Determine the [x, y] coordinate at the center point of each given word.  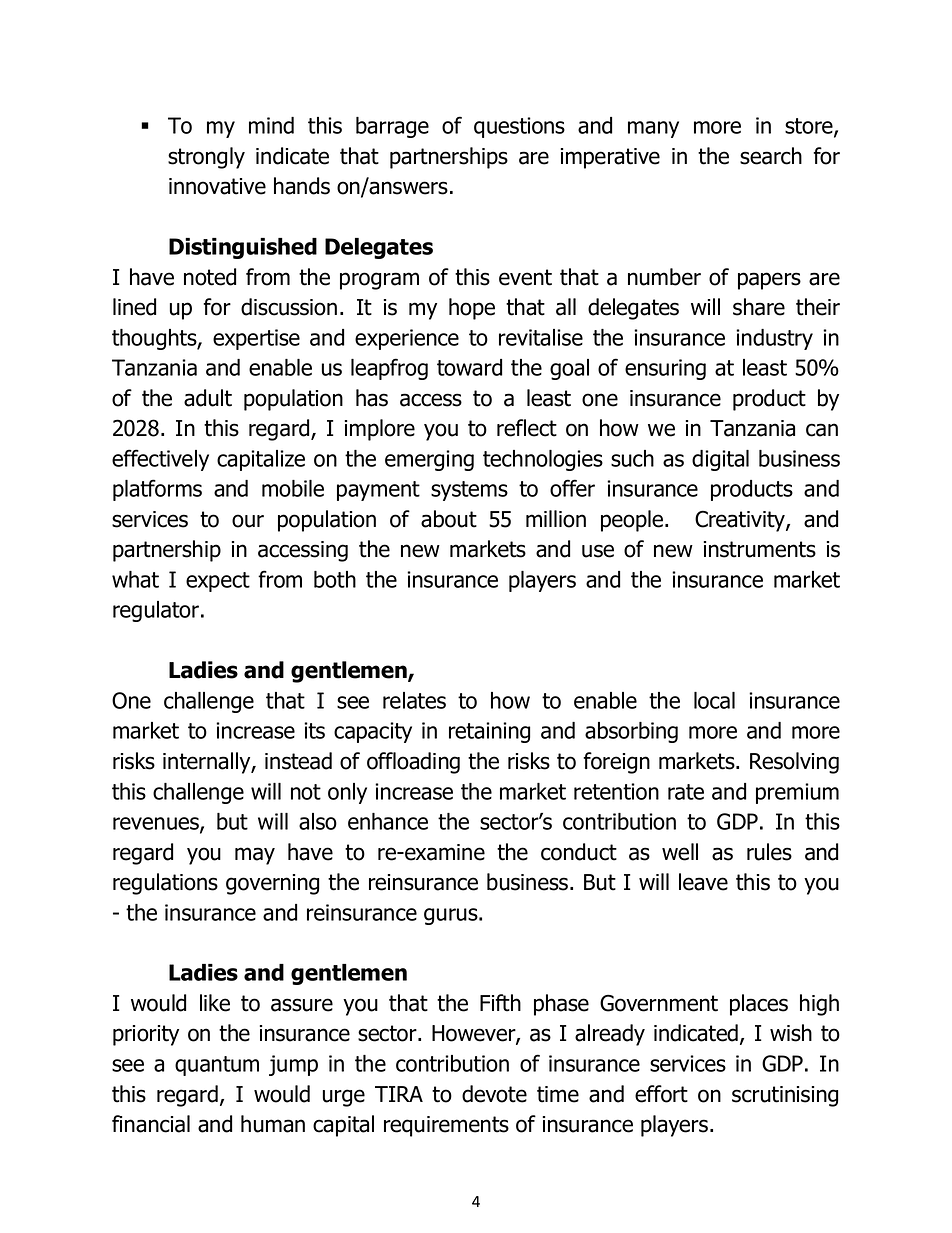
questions [519, 127]
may [255, 856]
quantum [217, 1066]
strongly [206, 158]
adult [208, 398]
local [714, 700]
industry [774, 339]
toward [469, 367]
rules [769, 852]
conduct [579, 852]
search [771, 156]
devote [494, 1094]
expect [218, 582]
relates [414, 700]
